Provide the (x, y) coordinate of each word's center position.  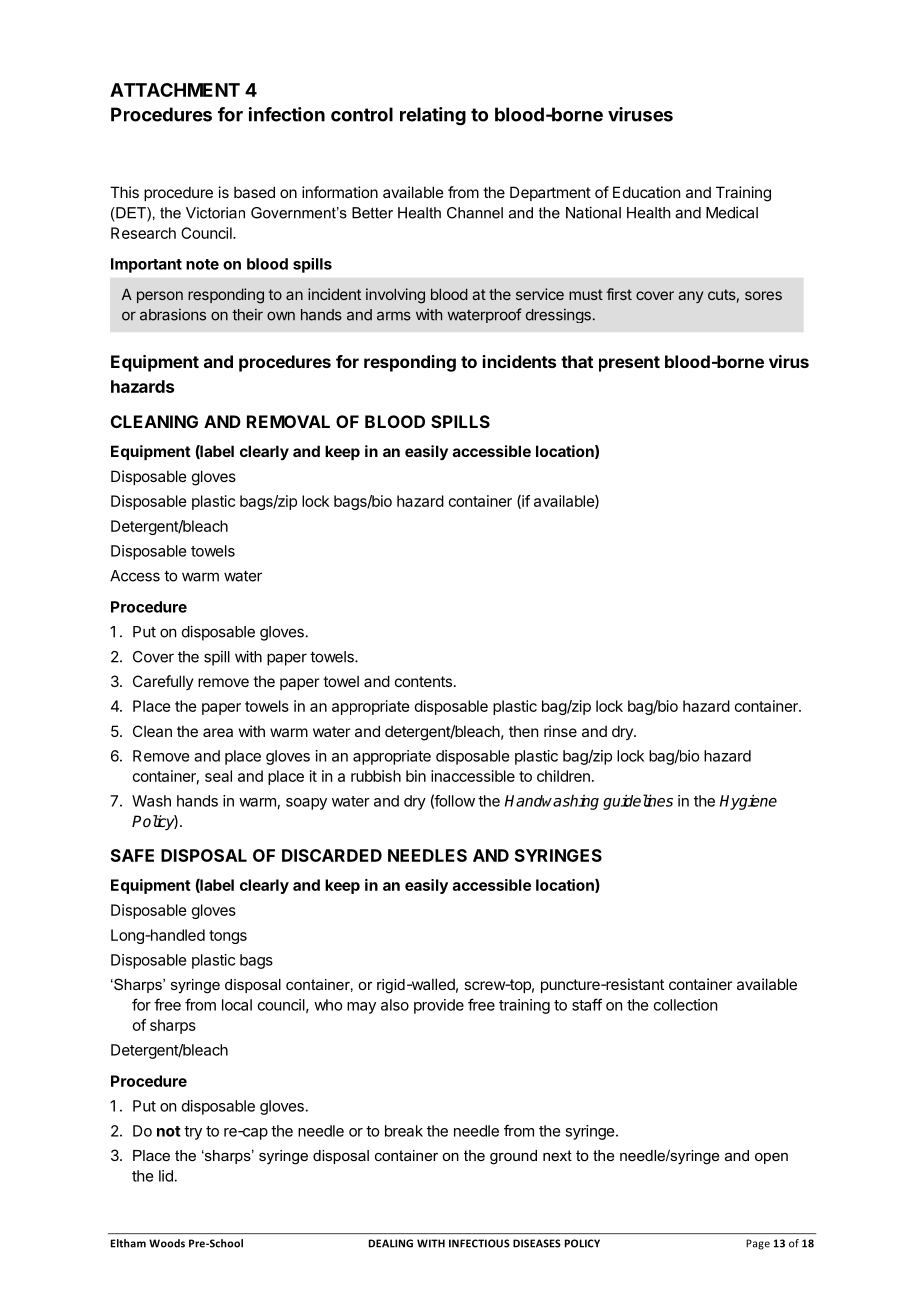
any (690, 297)
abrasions (173, 315)
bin (416, 776)
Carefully (163, 682)
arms (394, 316)
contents (423, 681)
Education (646, 192)
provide (439, 1006)
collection (685, 1005)
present (629, 364)
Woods (167, 1243)
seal (218, 776)
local (237, 1005)
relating (433, 116)
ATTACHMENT (175, 90)
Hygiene (748, 802)
